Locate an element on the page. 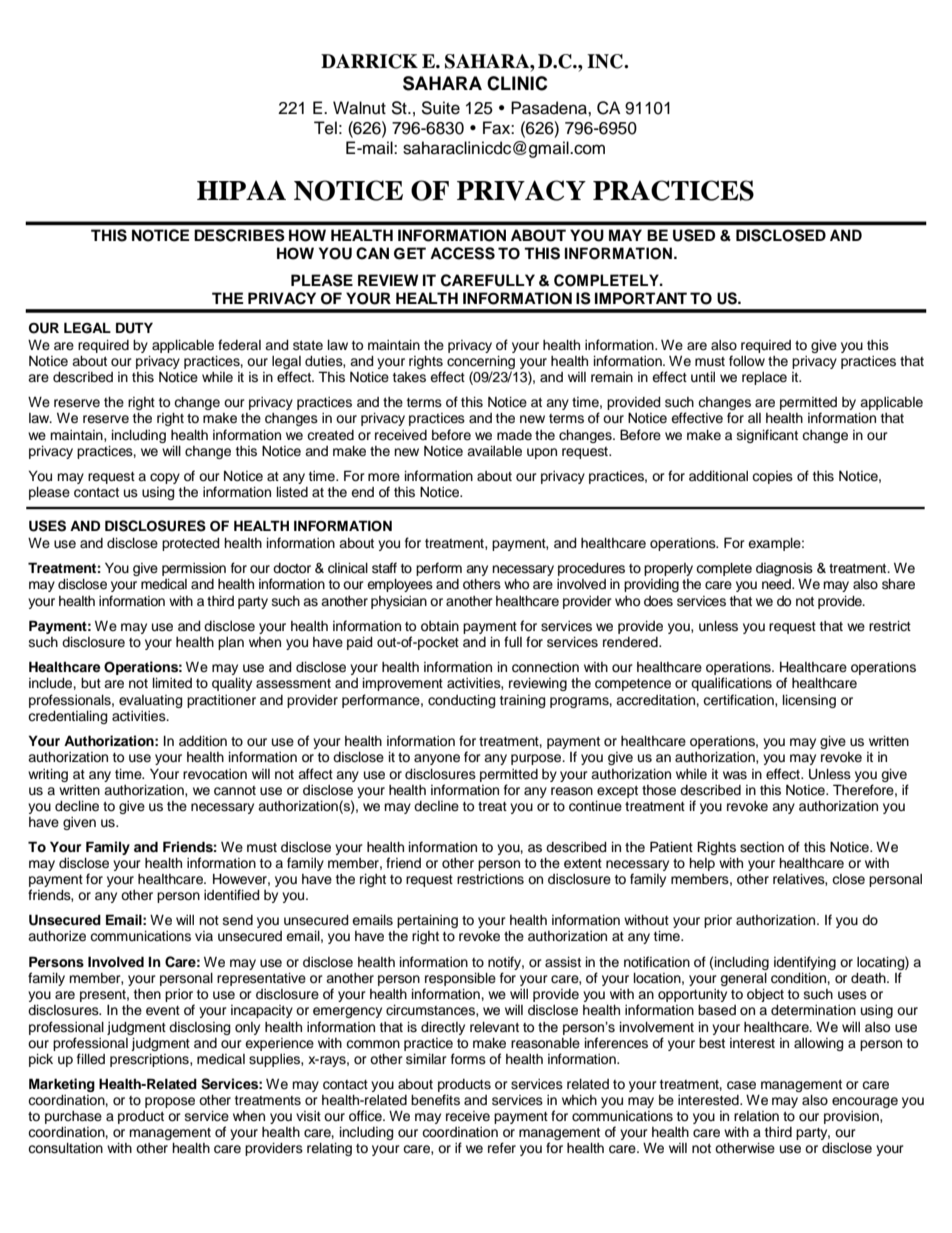 This document has width=952, height=1233. permission is located at coordinates (194, 569).
